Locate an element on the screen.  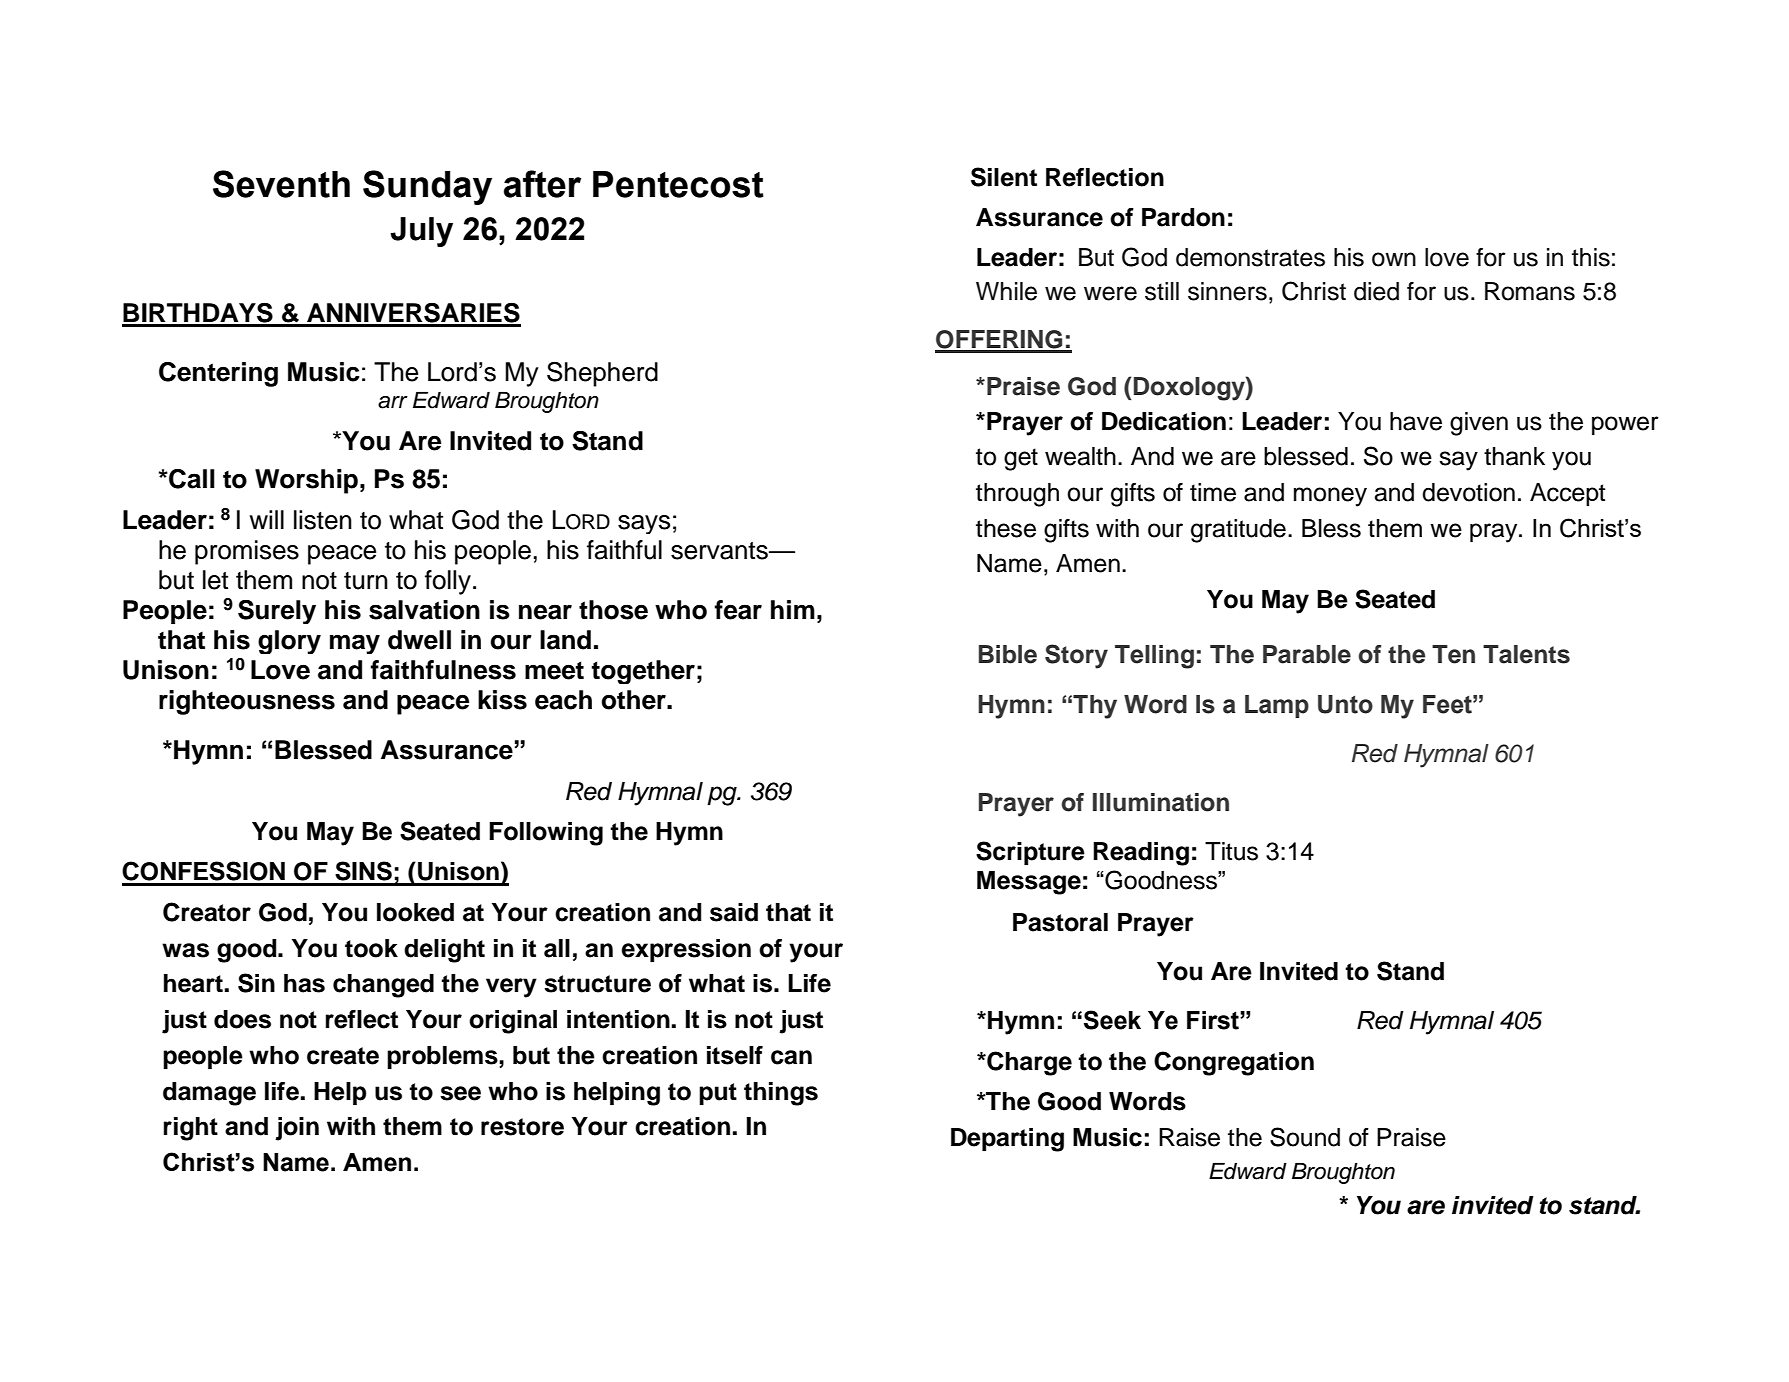
looked is located at coordinates (415, 912).
